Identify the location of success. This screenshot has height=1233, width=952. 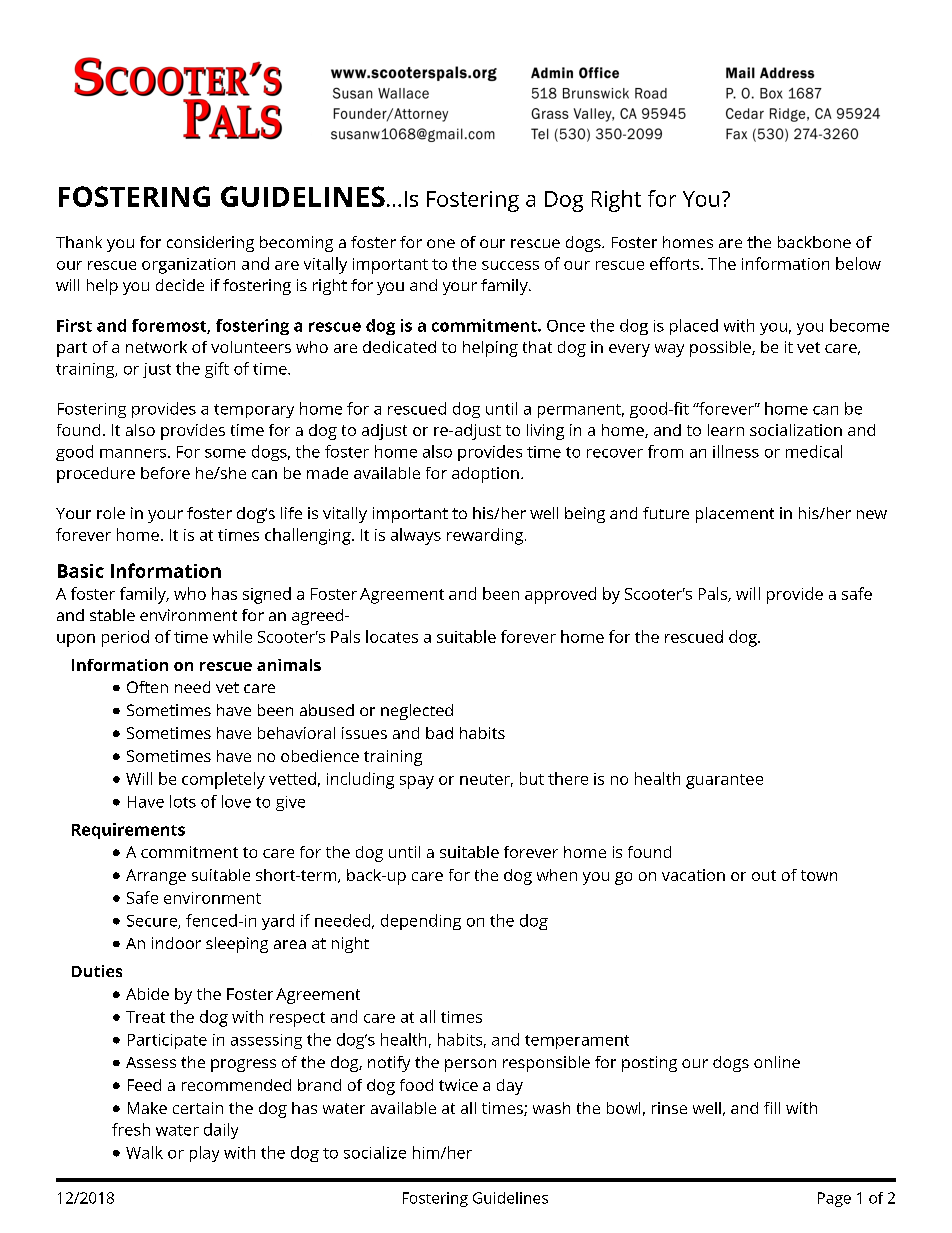
(510, 265).
